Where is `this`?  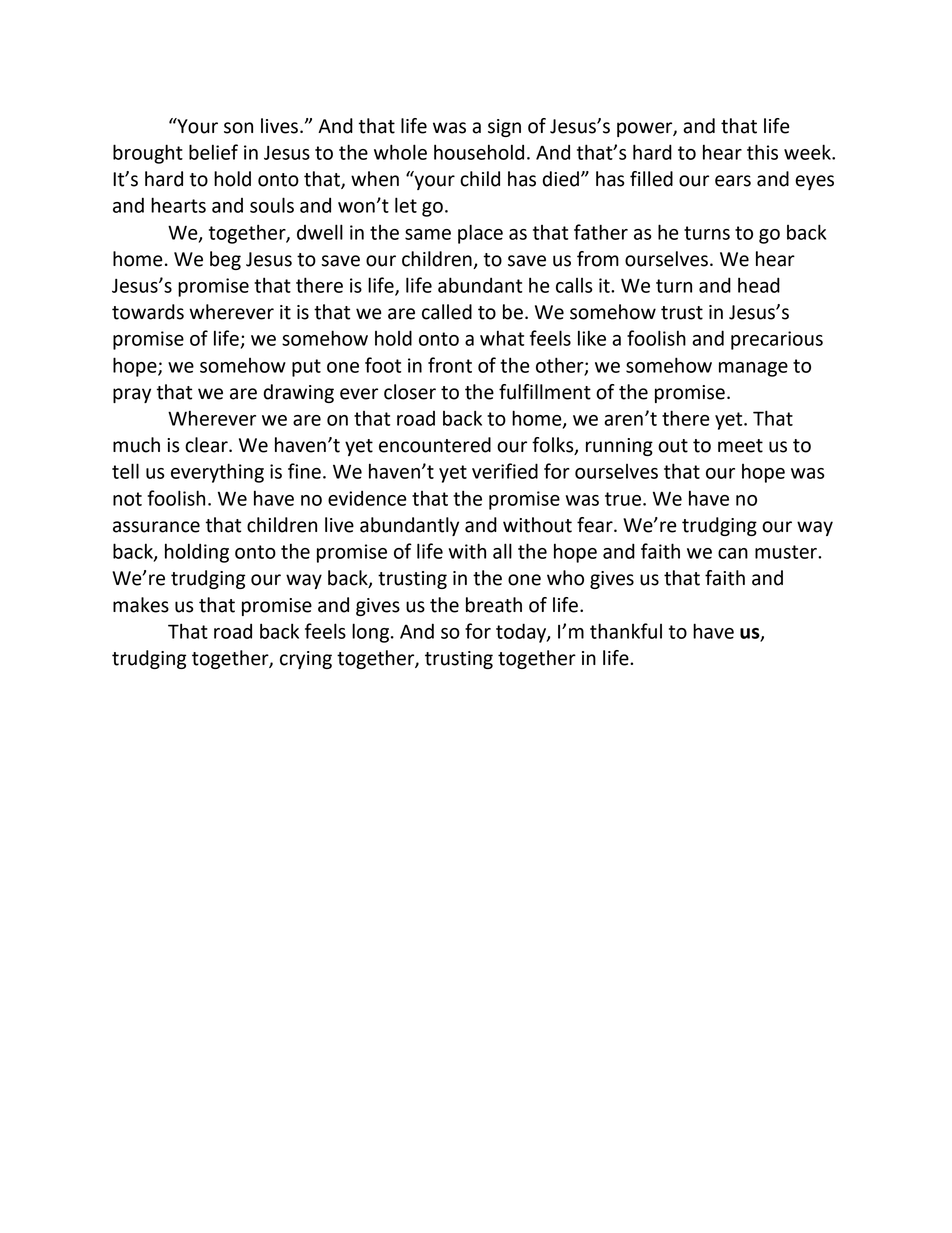 this is located at coordinates (762, 152).
